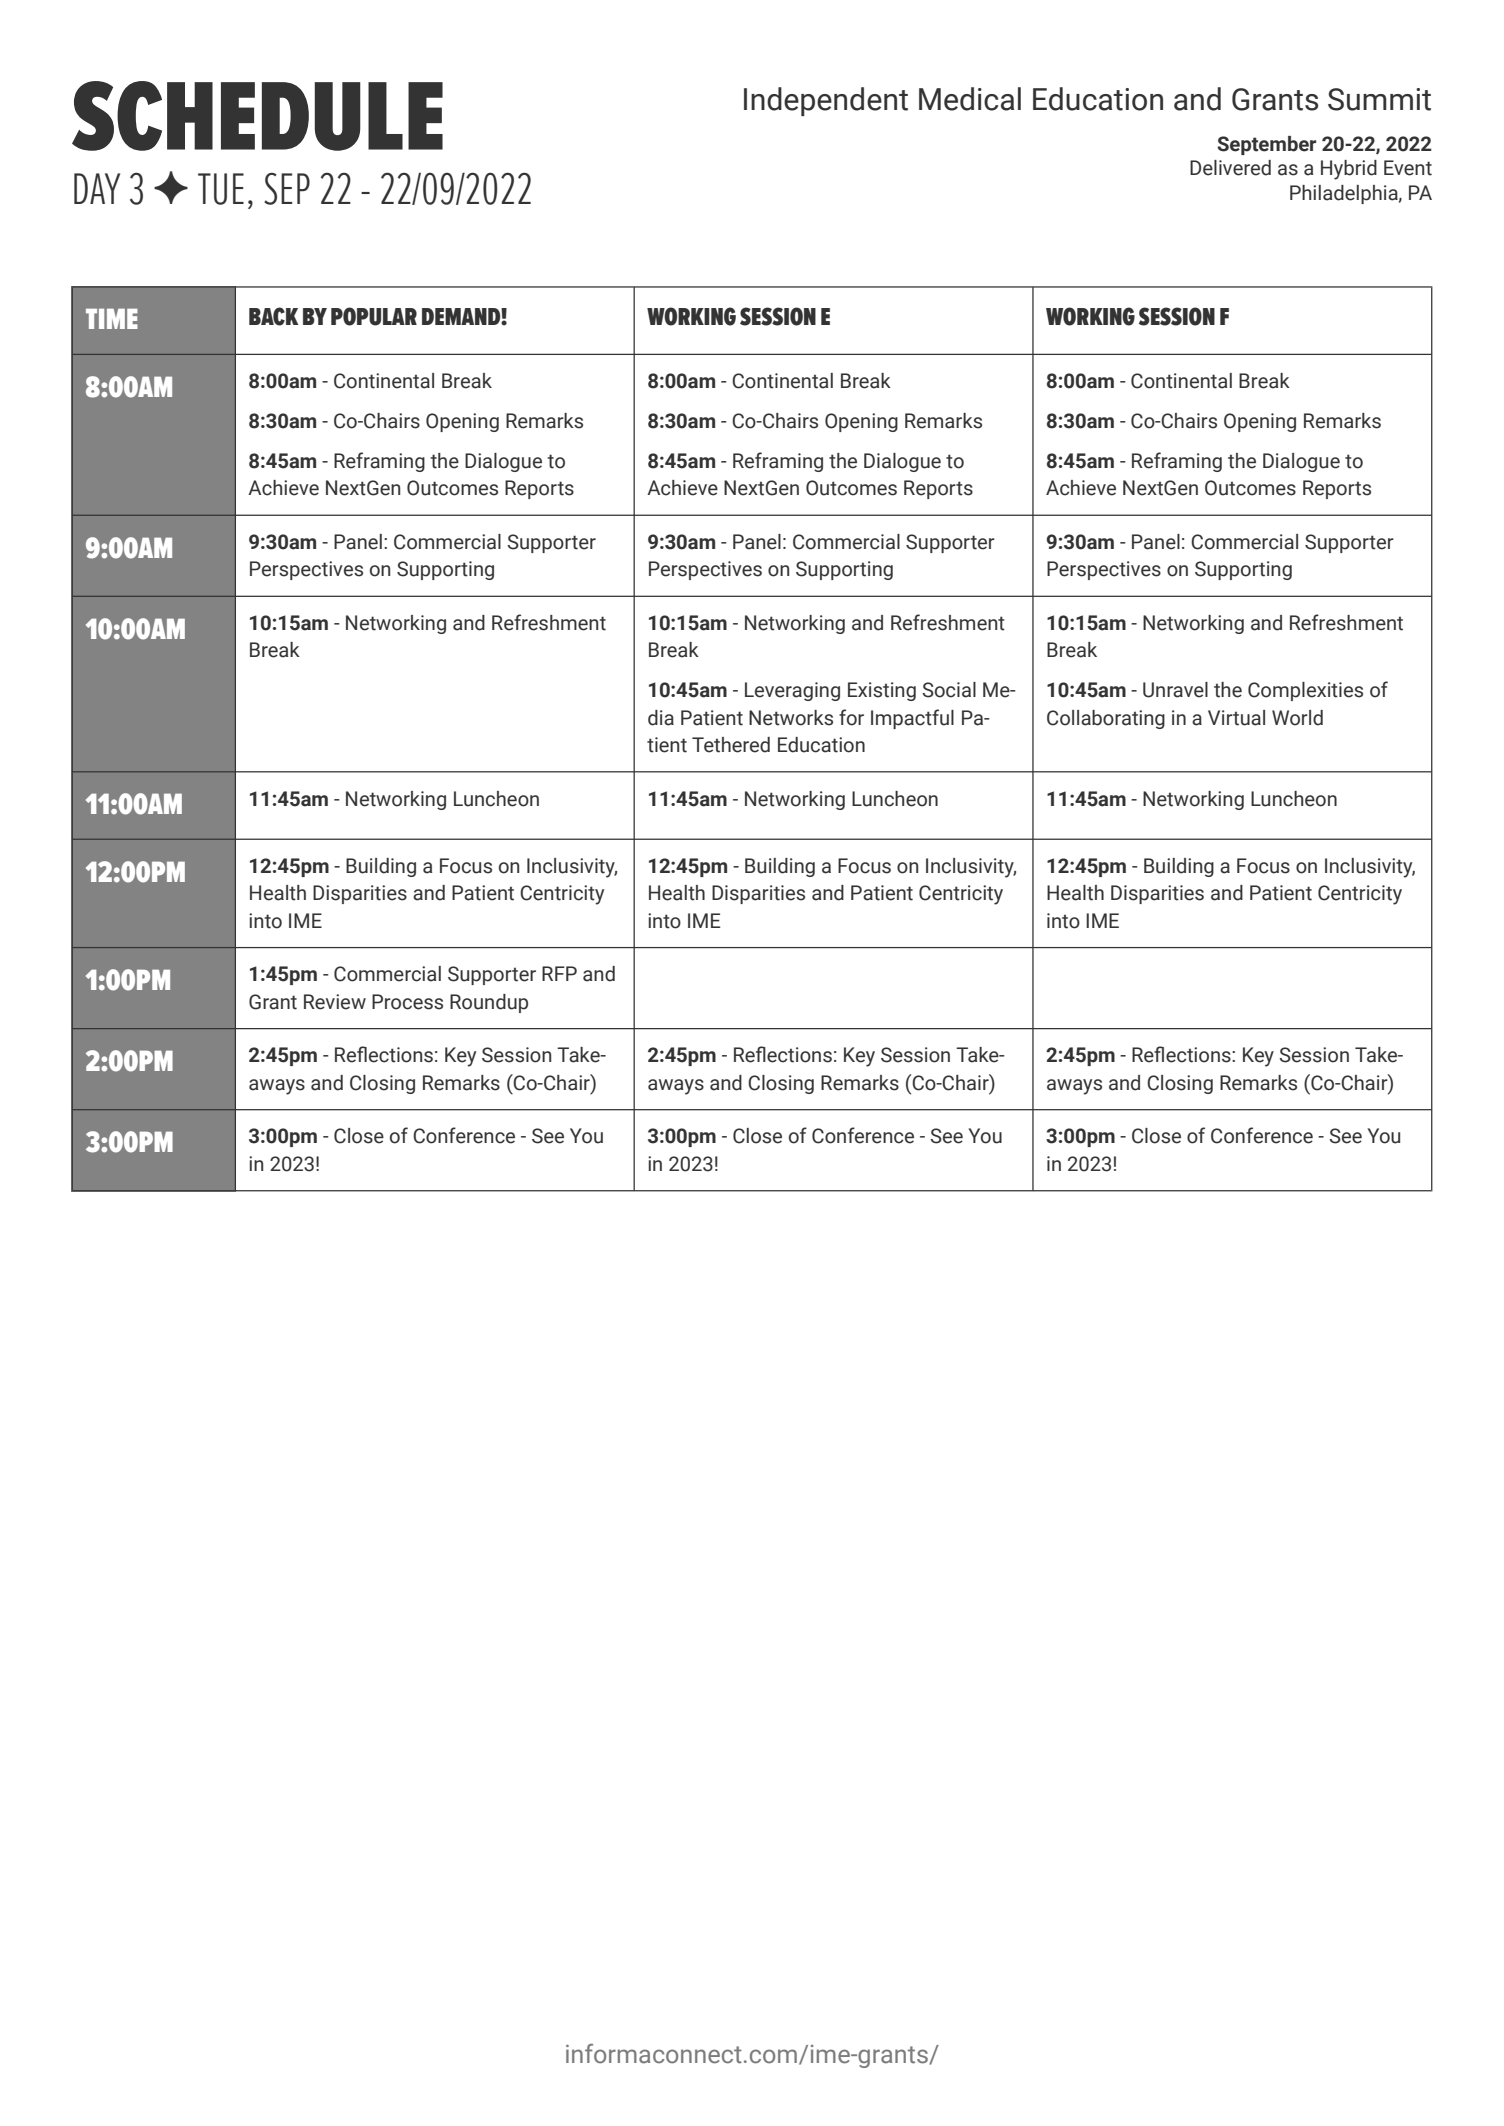  I want to click on Leveraging, so click(792, 691).
